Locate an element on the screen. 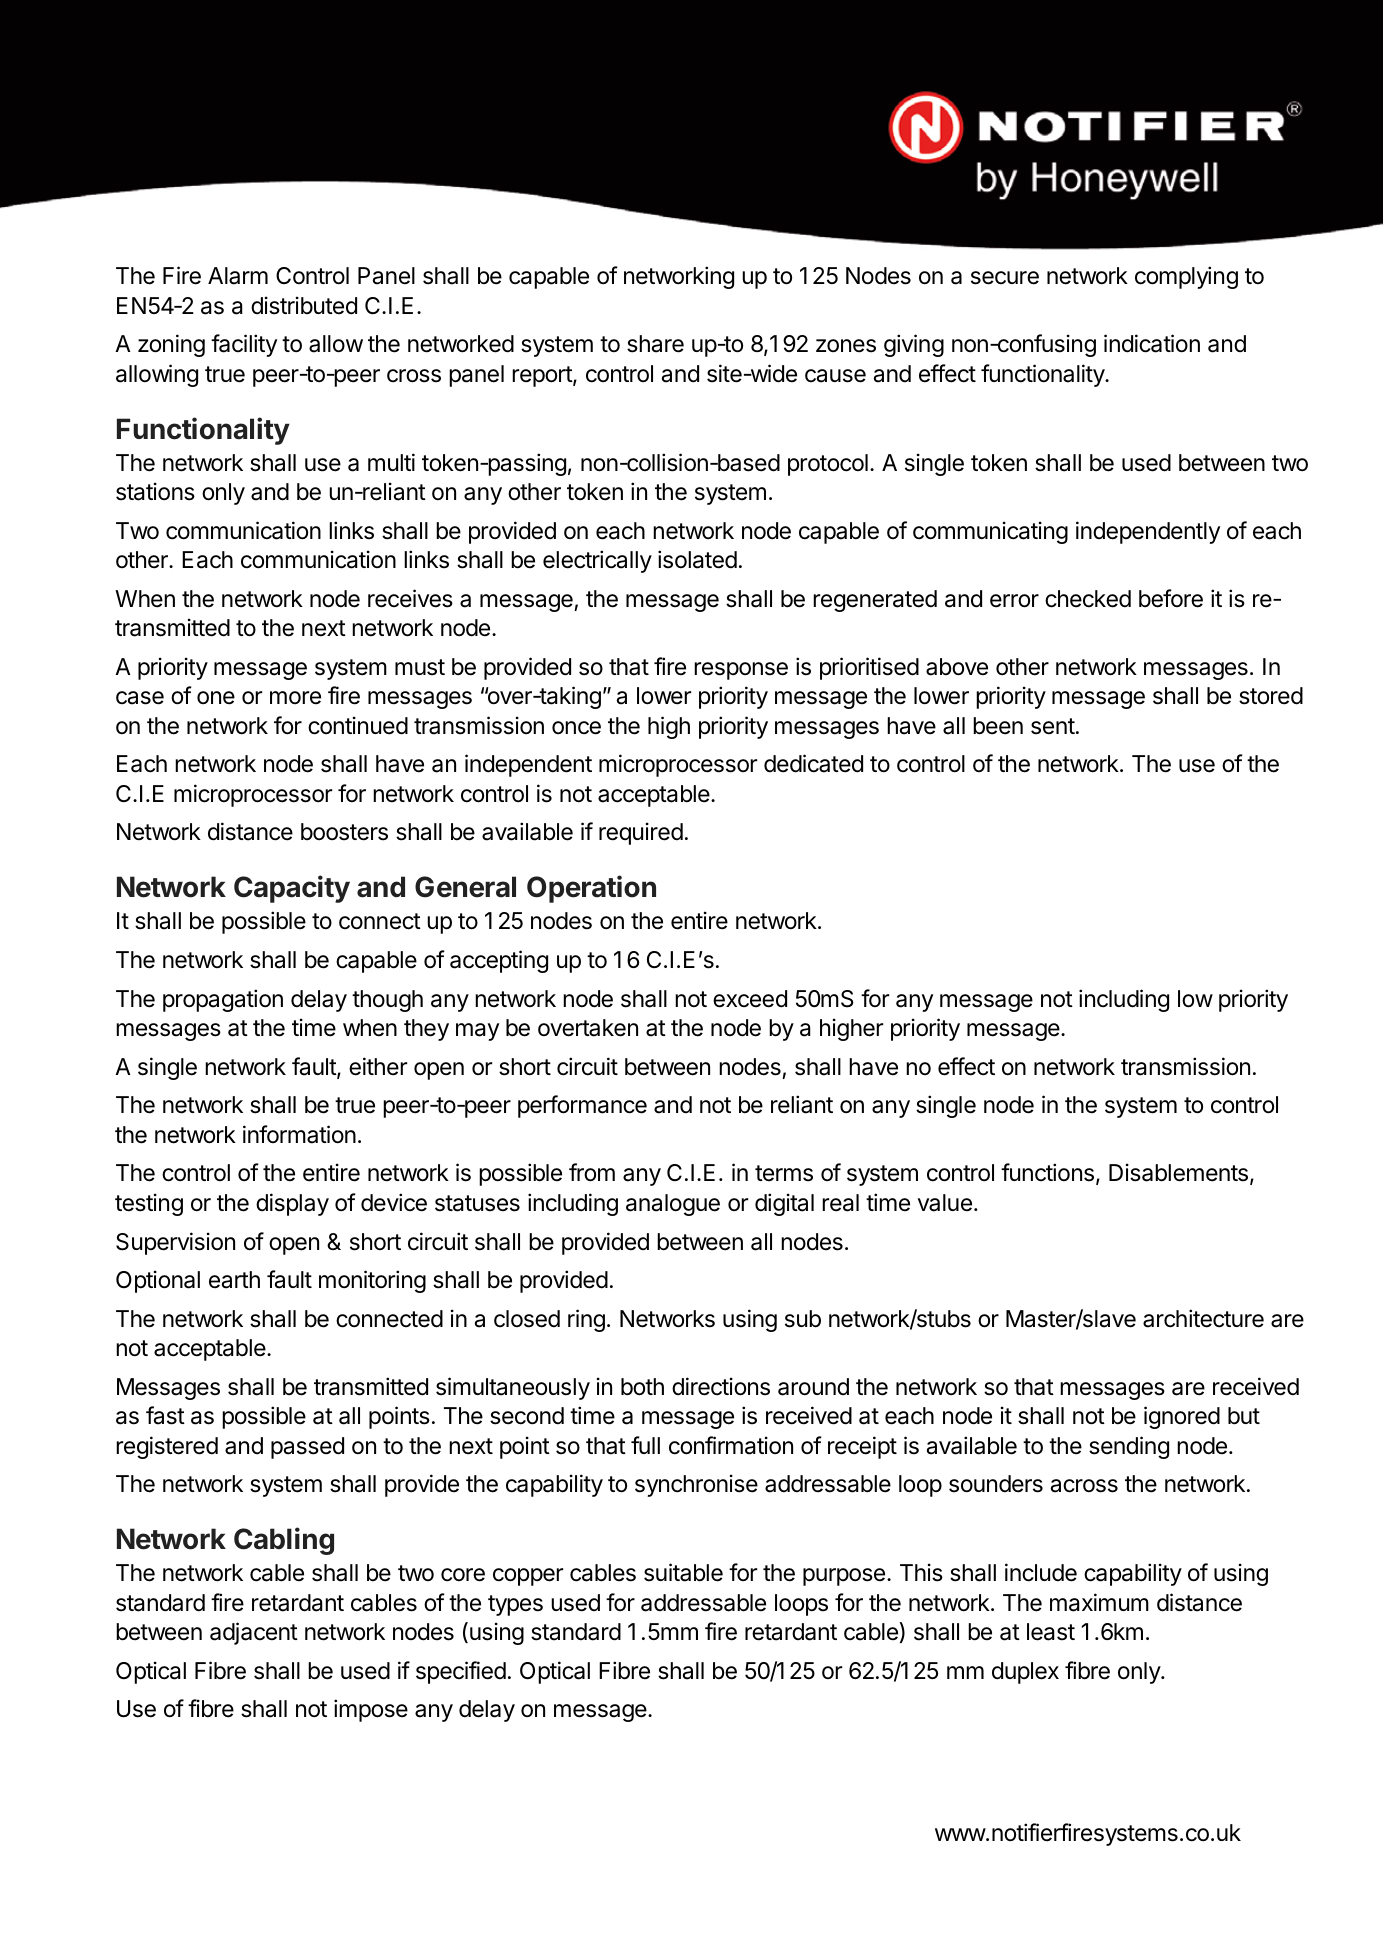 The image size is (1383, 1956). share is located at coordinates (655, 344).
